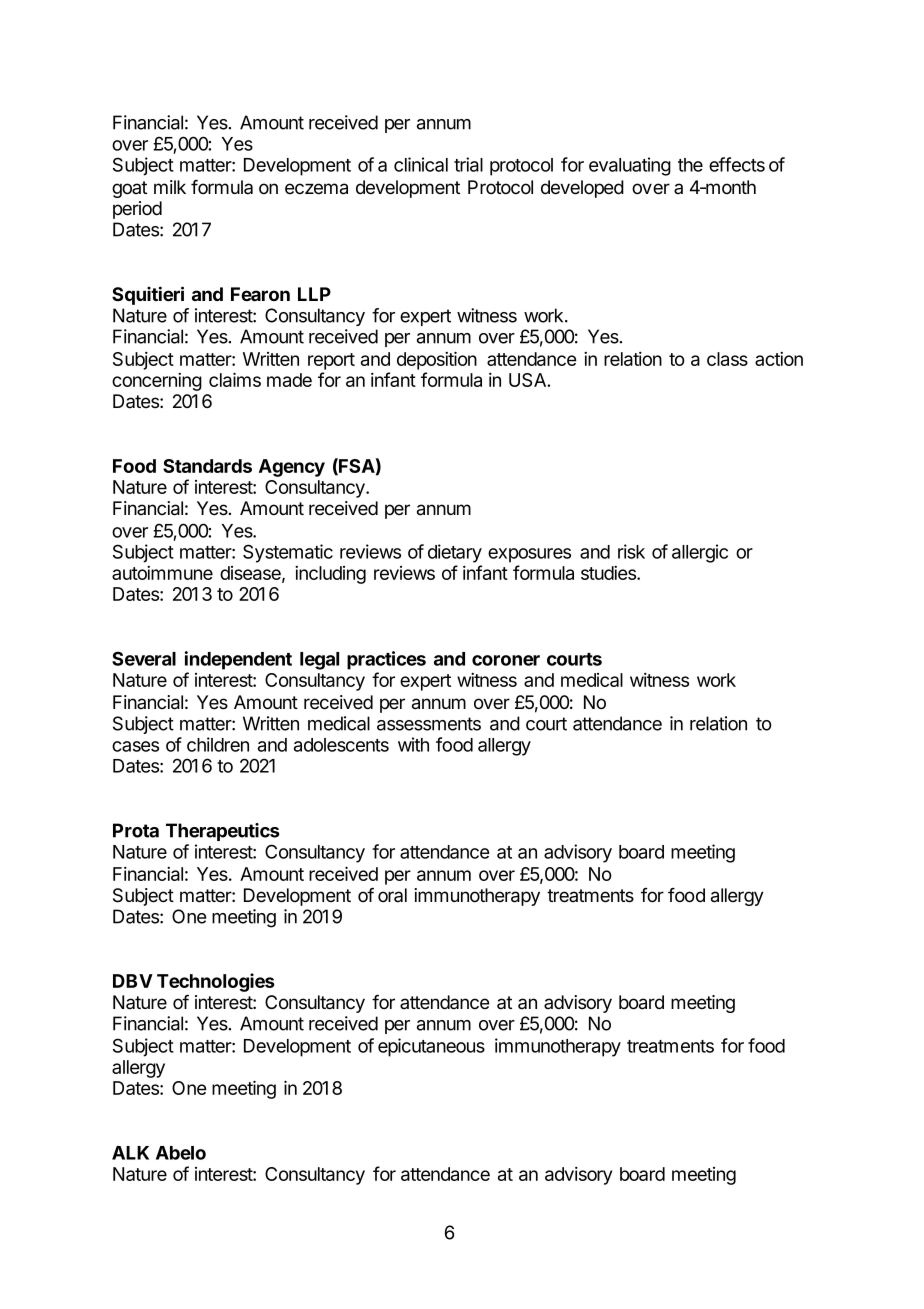 The width and height of the image is (924, 1309). I want to click on Standards, so click(207, 466).
